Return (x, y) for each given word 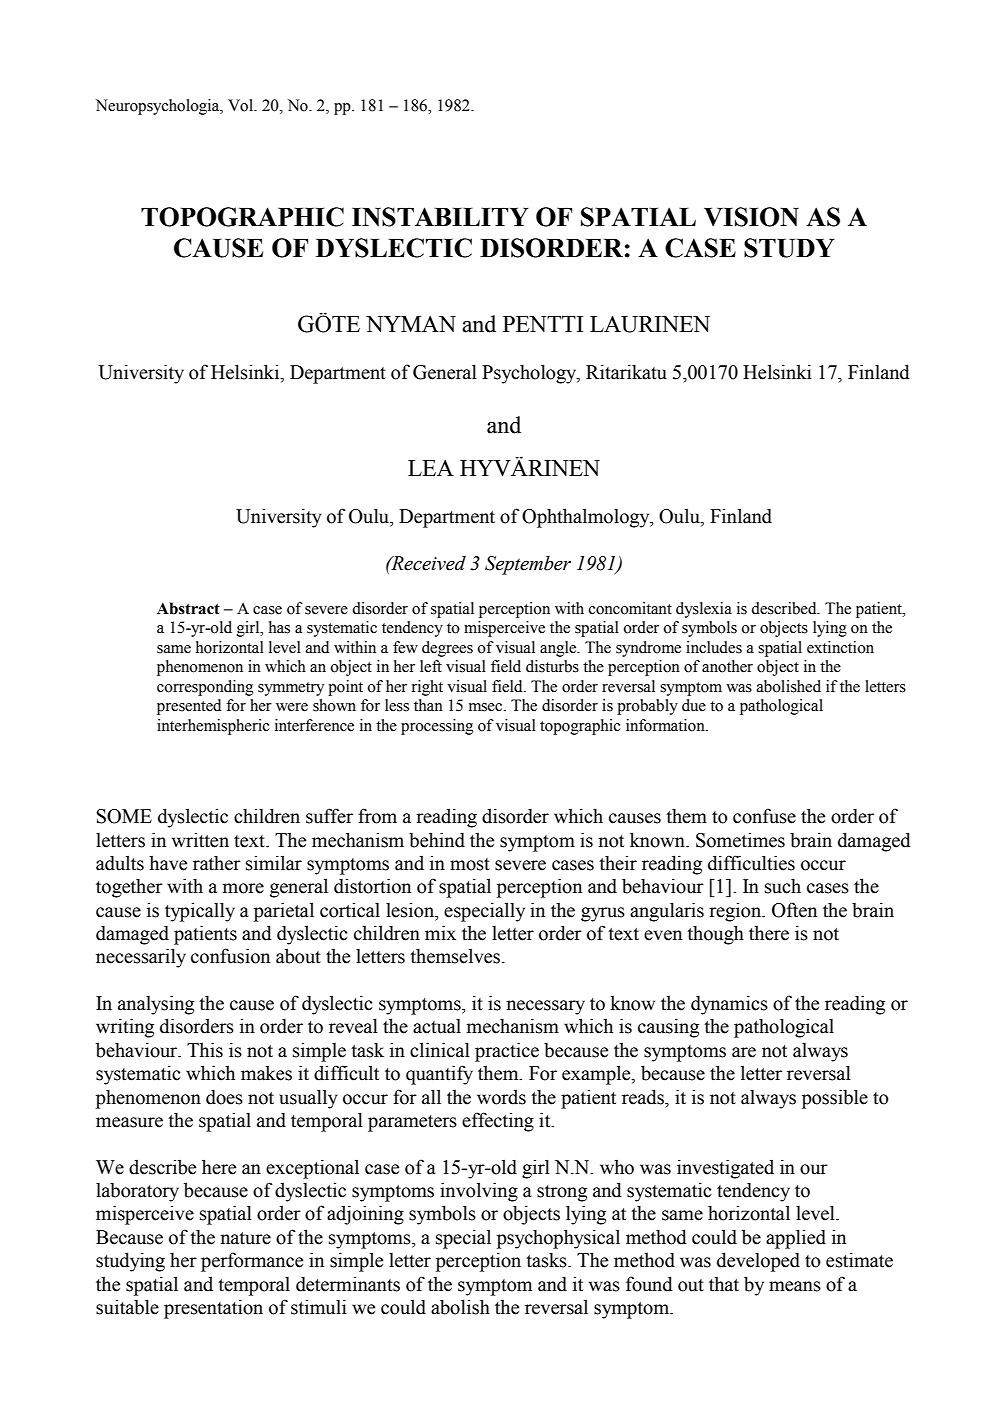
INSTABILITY (440, 217)
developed (758, 1262)
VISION (751, 217)
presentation (213, 1309)
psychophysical (558, 1239)
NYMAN (411, 324)
